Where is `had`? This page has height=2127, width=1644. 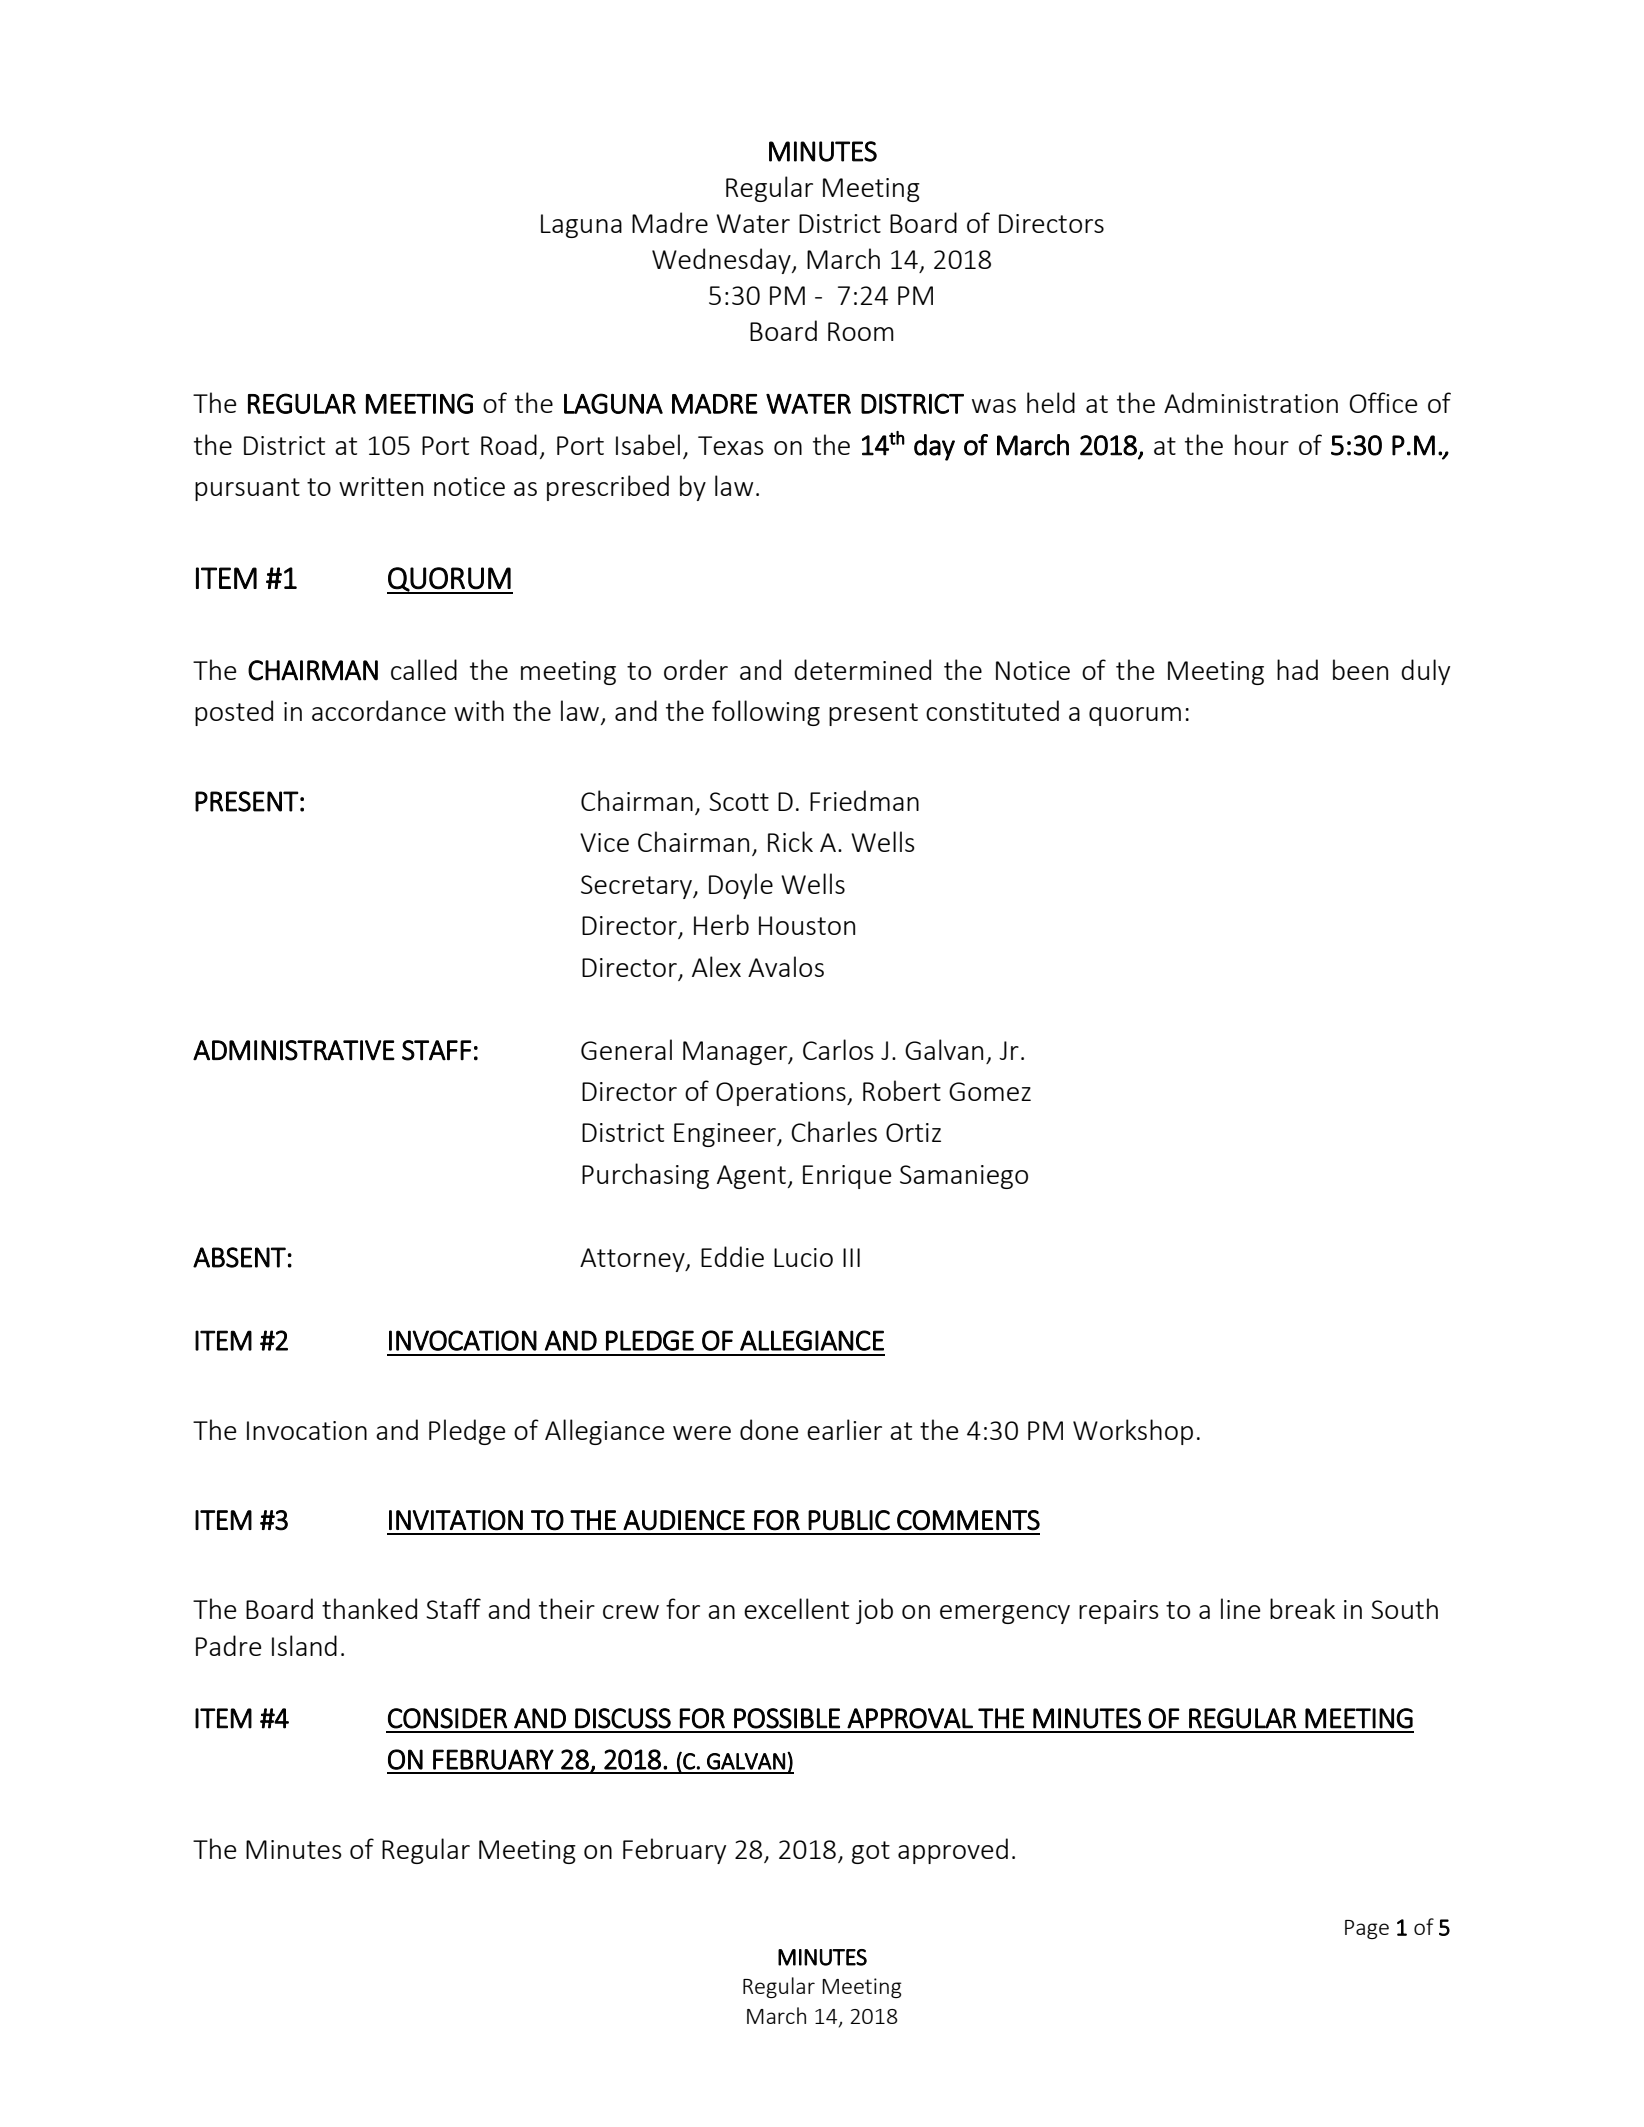
had is located at coordinates (1297, 669).
